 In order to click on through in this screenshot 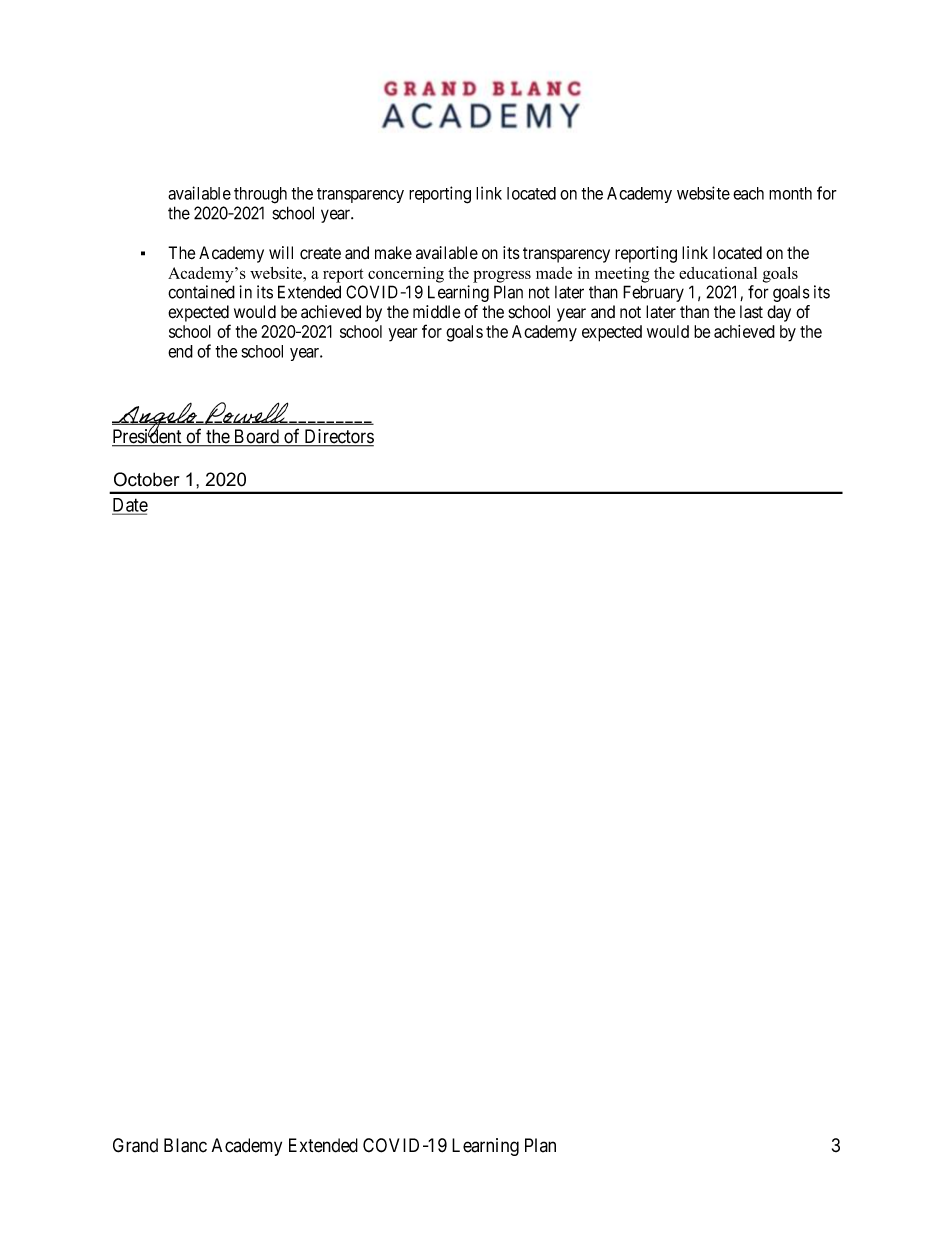, I will do `click(260, 195)`.
